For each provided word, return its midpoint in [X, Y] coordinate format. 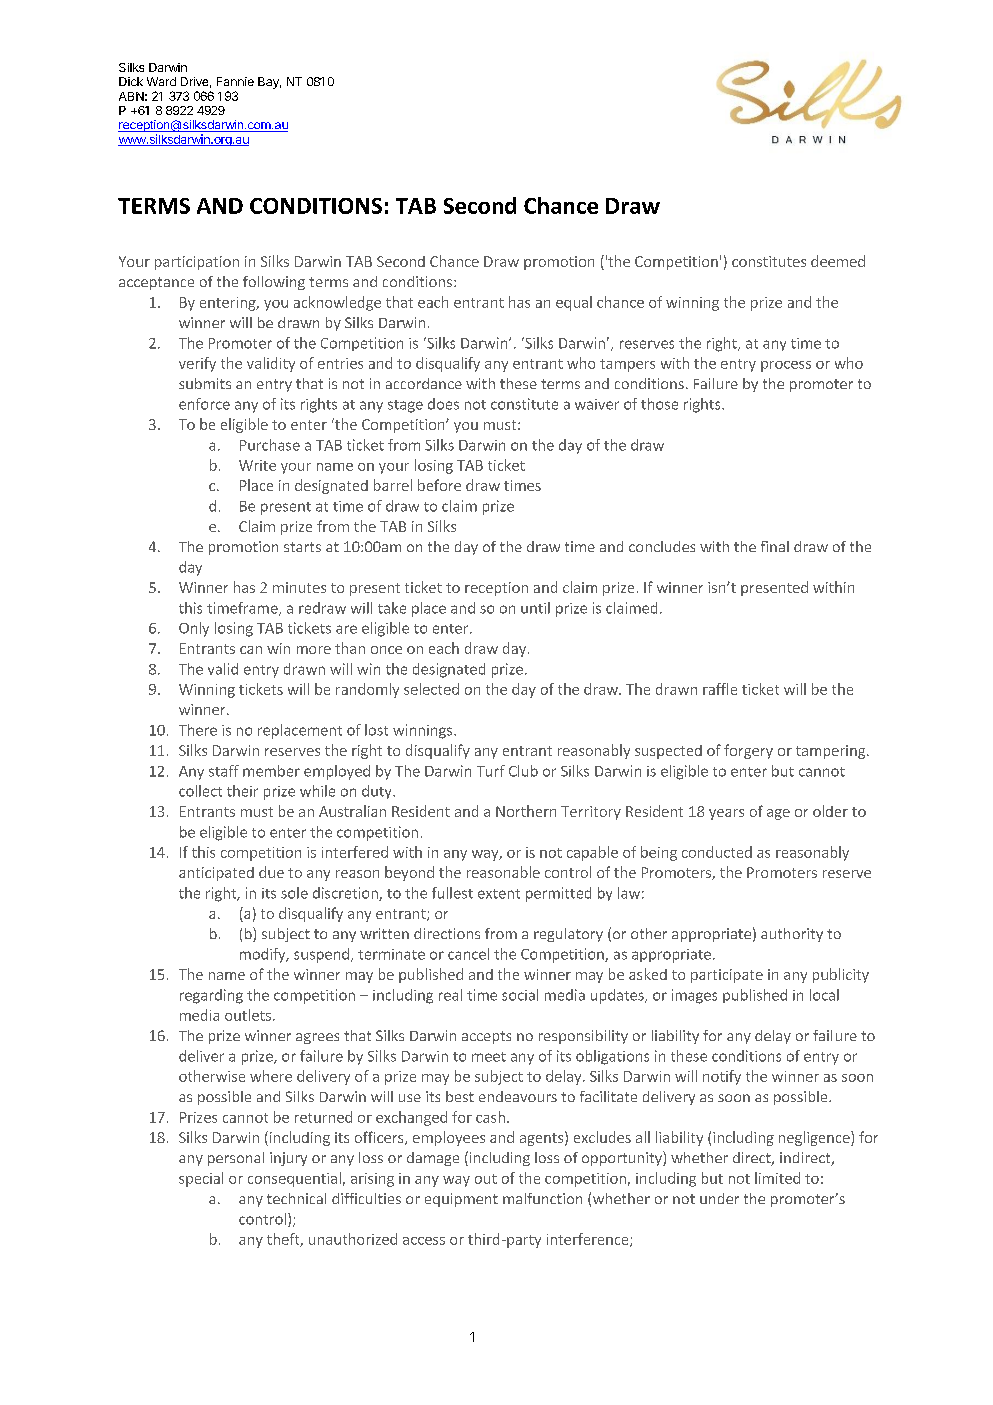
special [201, 1179]
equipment [461, 1200]
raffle [720, 689]
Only [194, 629]
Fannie [235, 81]
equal [574, 303]
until [535, 608]
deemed [838, 261]
